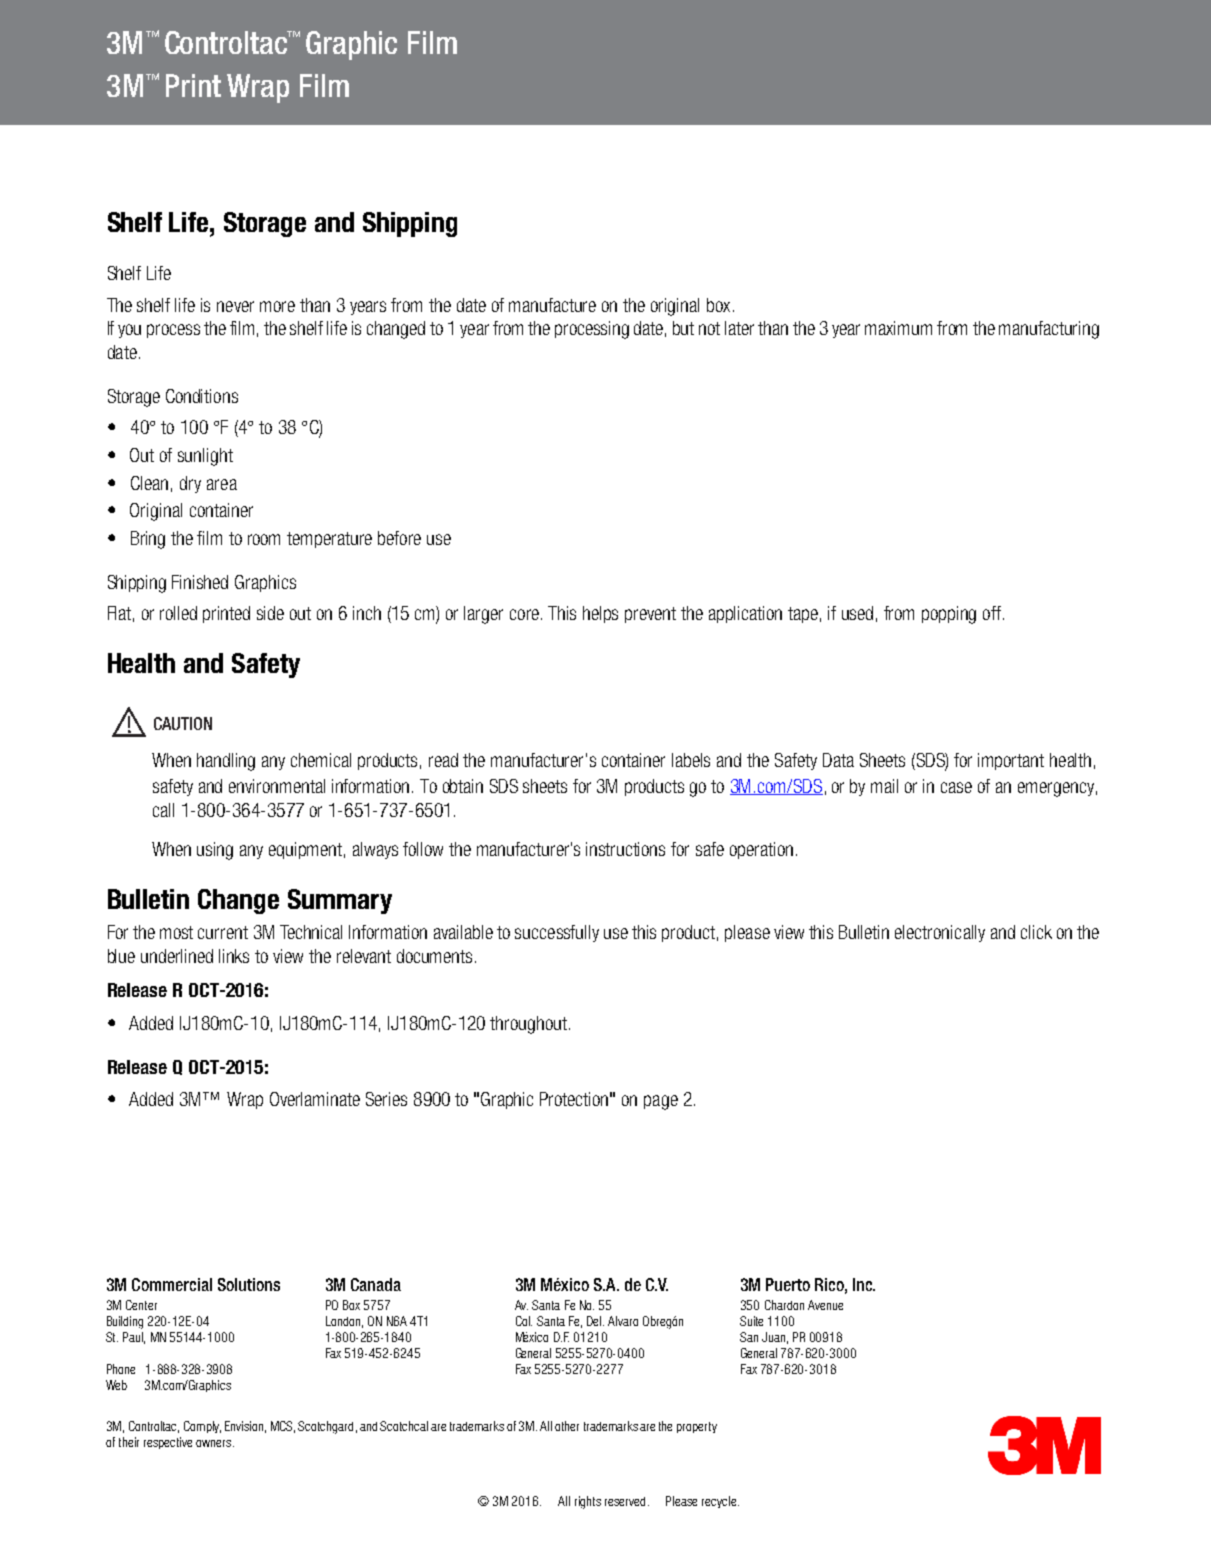 The height and width of the screenshot is (1567, 1211). Describe the element at coordinates (1036, 932) in the screenshot. I see `click` at that location.
